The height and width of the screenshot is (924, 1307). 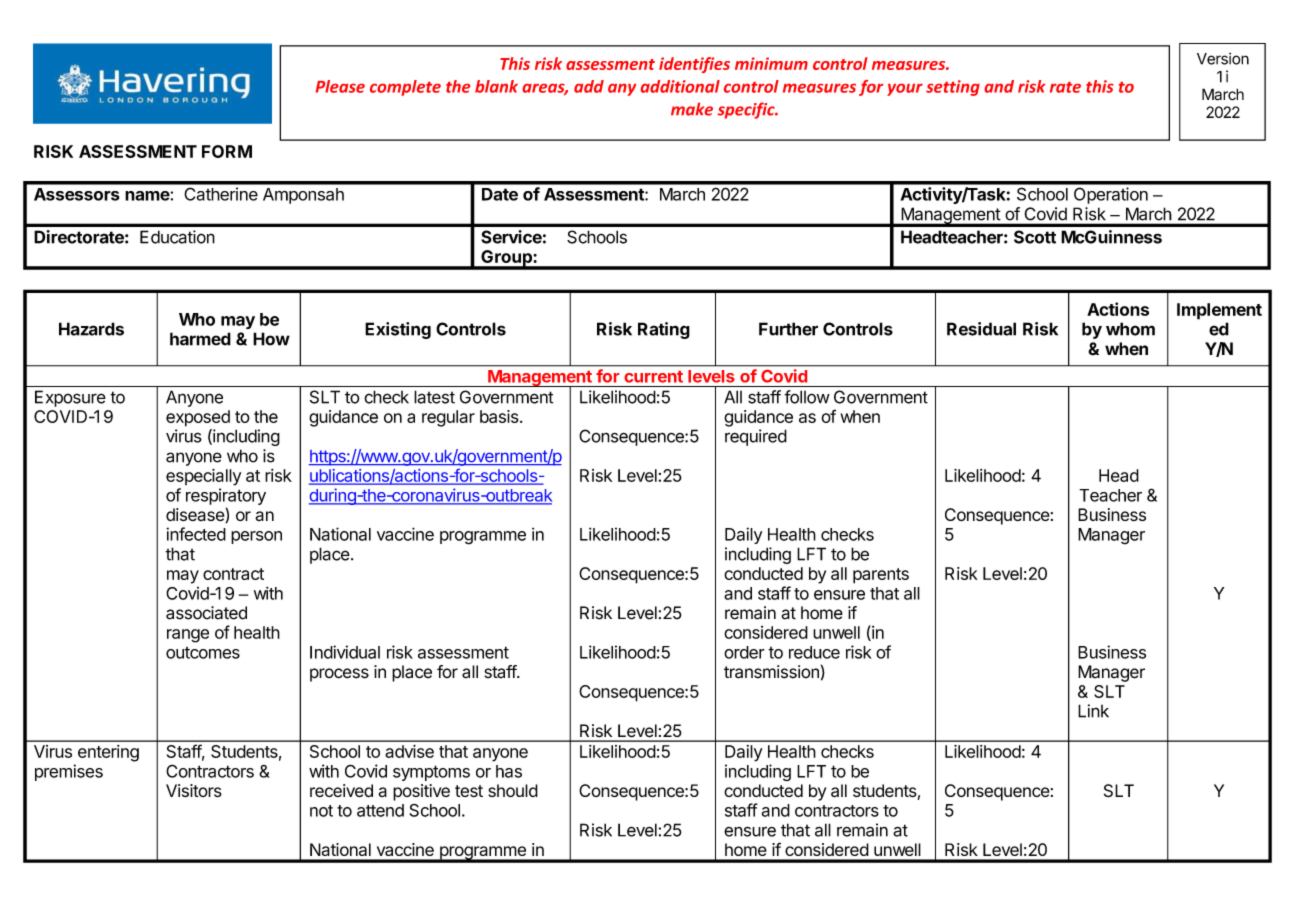 What do you see at coordinates (680, 86) in the screenshot?
I see `additional` at bounding box center [680, 86].
